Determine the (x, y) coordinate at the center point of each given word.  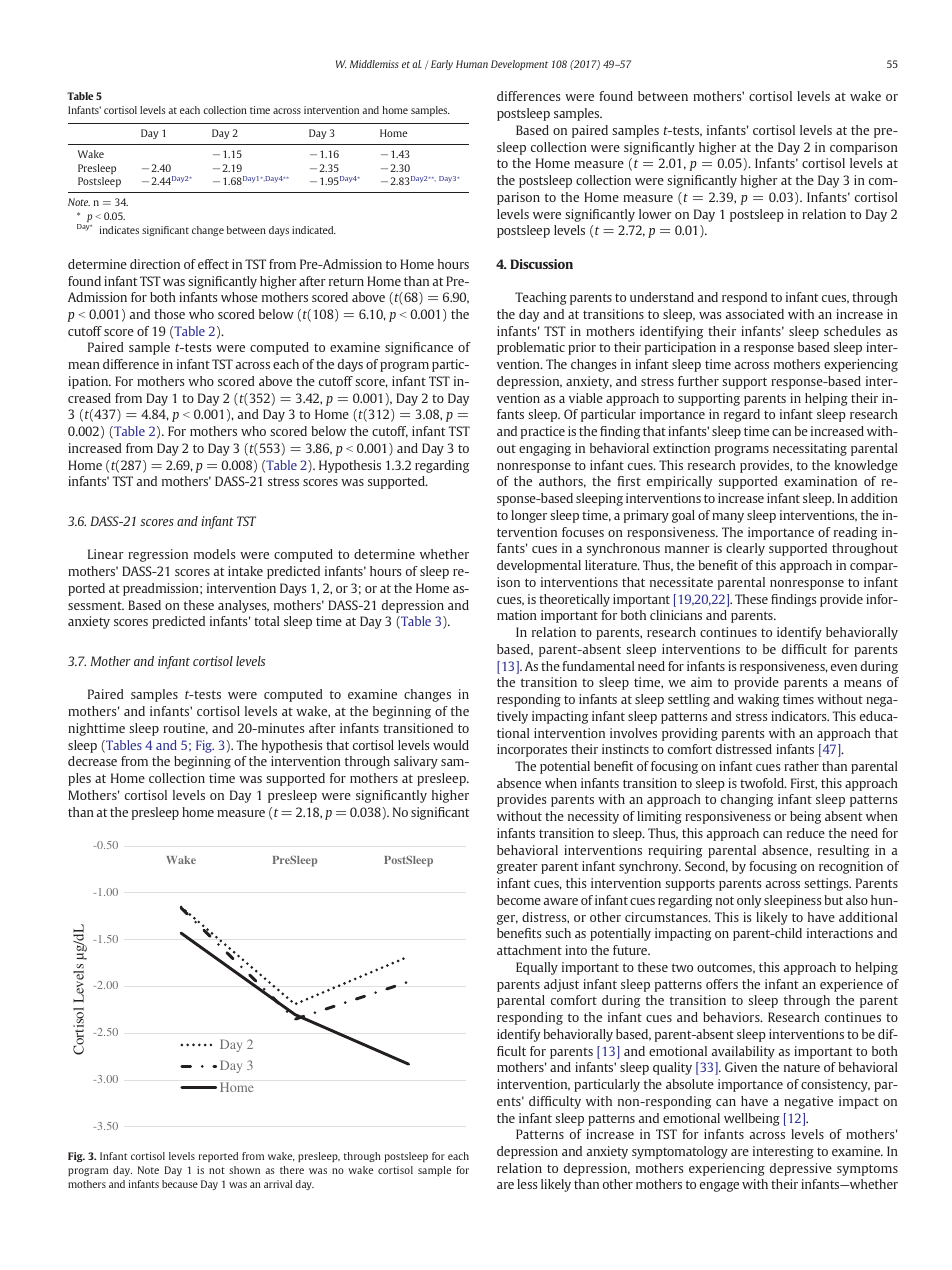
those (169, 314)
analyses (243, 606)
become (519, 900)
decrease (92, 761)
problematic (531, 348)
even (844, 667)
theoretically (574, 600)
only (749, 901)
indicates (119, 230)
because (180, 1184)
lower (655, 214)
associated (755, 314)
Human (472, 64)
